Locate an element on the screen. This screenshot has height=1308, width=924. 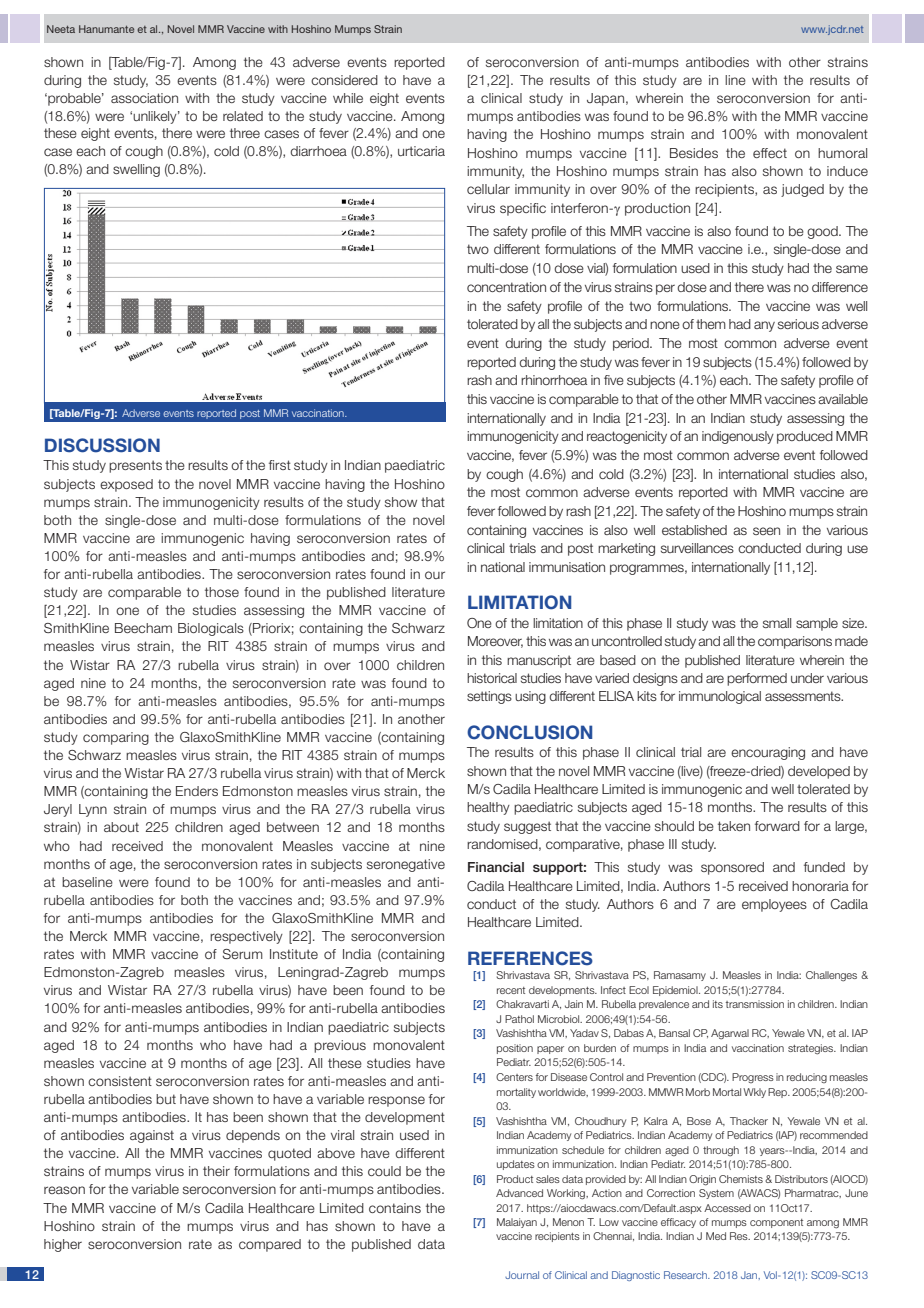
urticaria is located at coordinates (421, 151).
